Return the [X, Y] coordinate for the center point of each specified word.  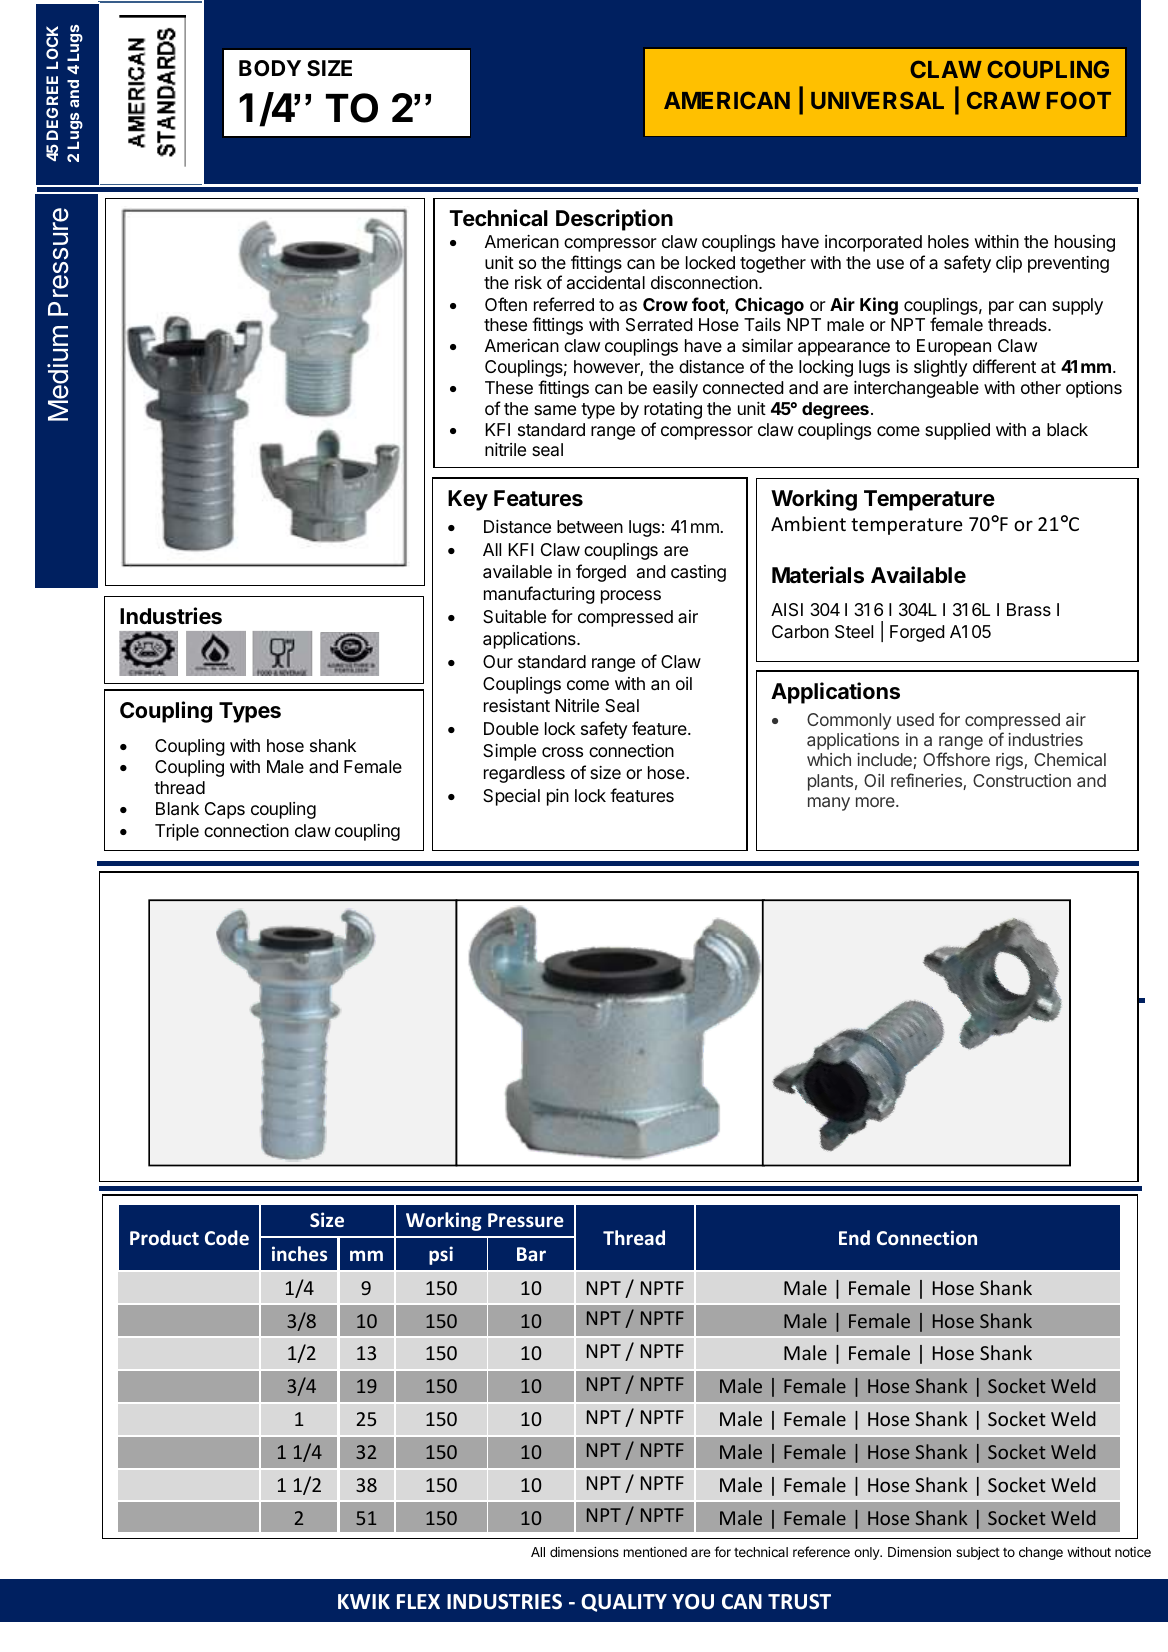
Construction [1022, 780]
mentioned [655, 1552]
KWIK [364, 1601]
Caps [225, 810]
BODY [270, 68]
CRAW [1003, 100]
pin [558, 797]
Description [614, 220]
